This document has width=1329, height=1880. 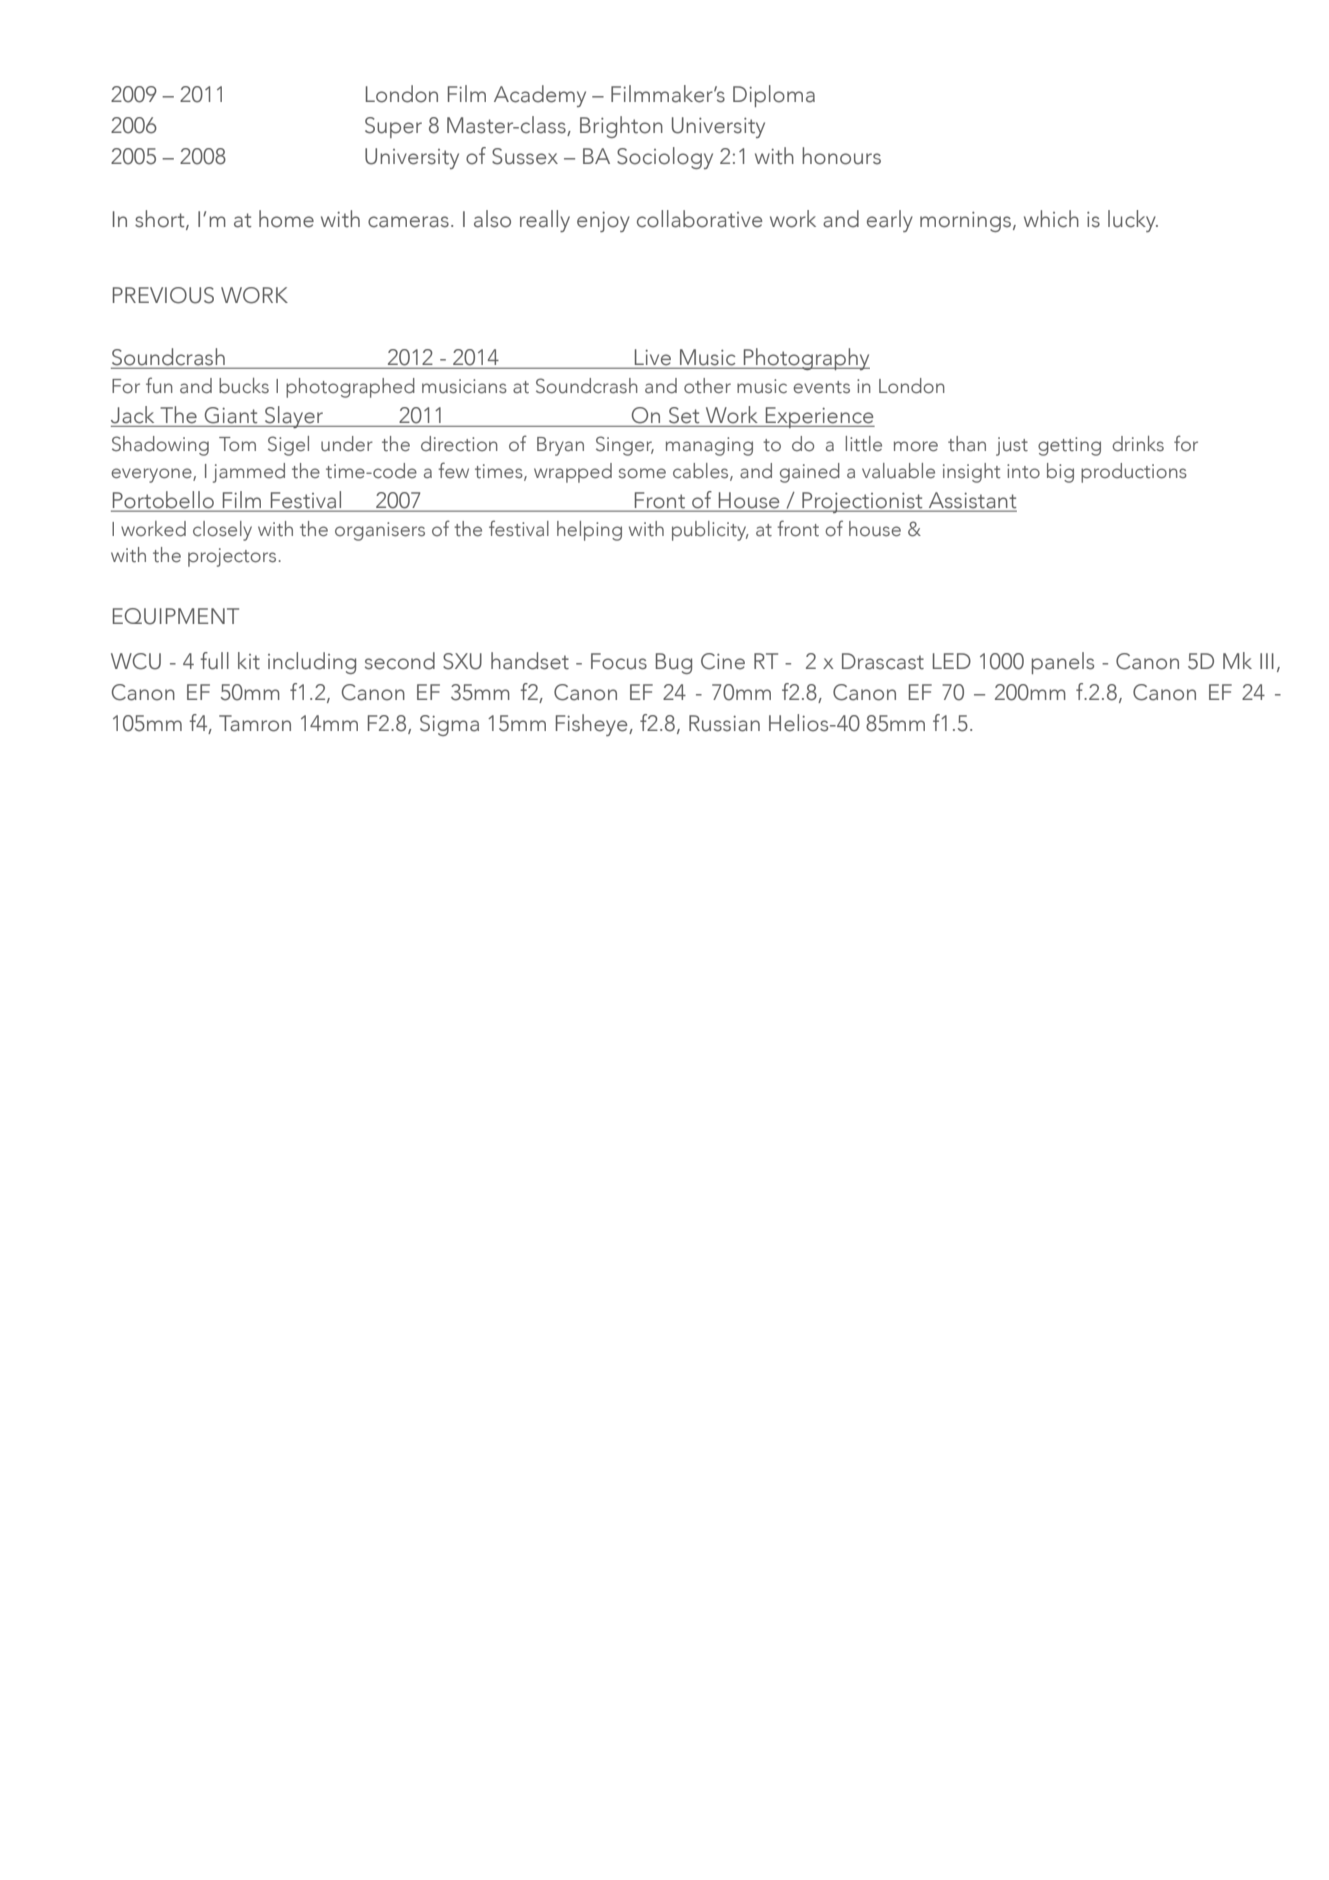 I want to click on publicity, so click(x=710, y=531).
